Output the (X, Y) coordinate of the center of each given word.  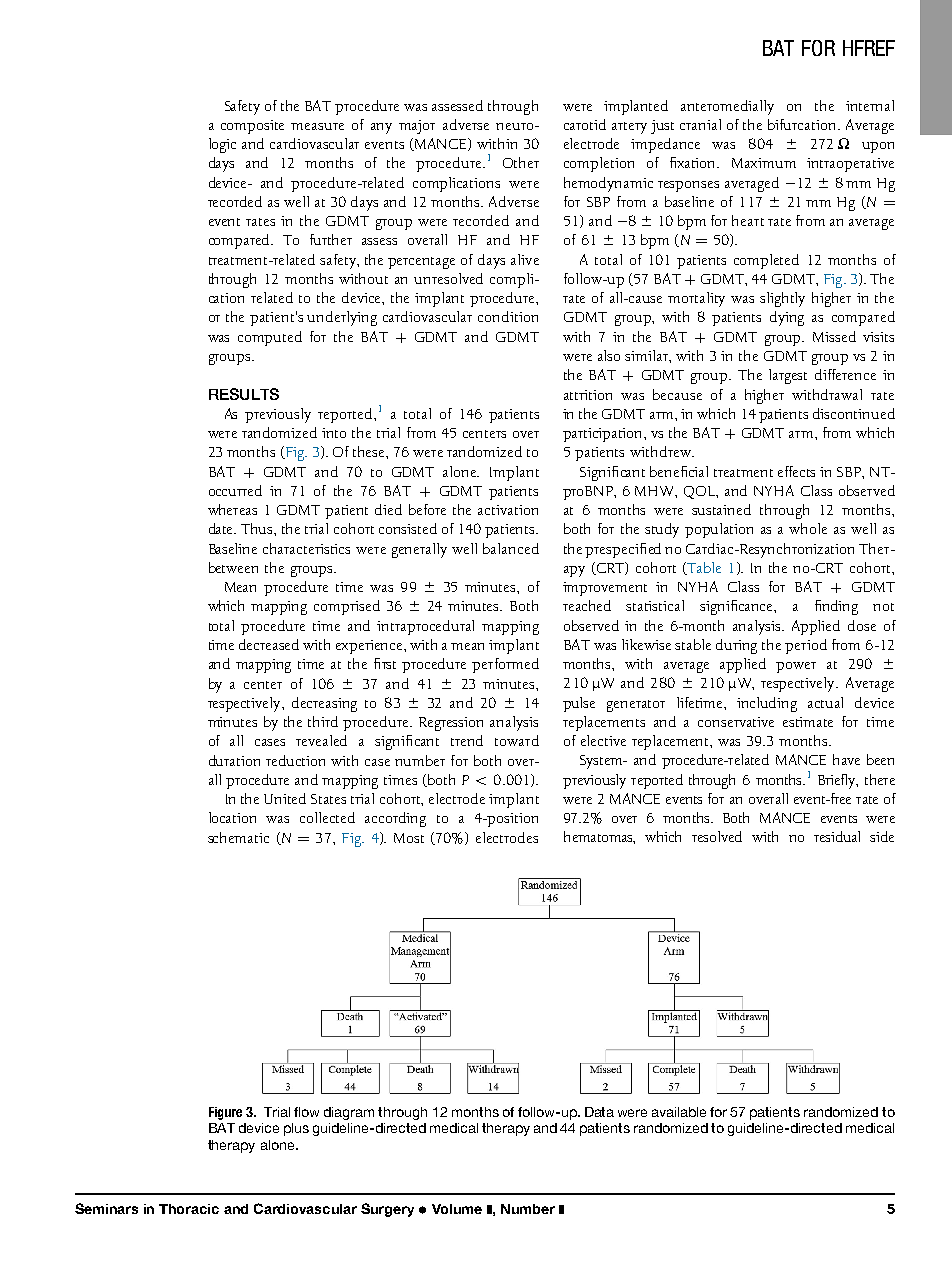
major (417, 127)
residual (837, 836)
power (796, 667)
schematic (238, 837)
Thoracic (189, 1209)
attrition (588, 395)
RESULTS (244, 394)
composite (252, 127)
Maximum (764, 163)
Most (409, 838)
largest (788, 376)
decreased (269, 644)
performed (505, 665)
